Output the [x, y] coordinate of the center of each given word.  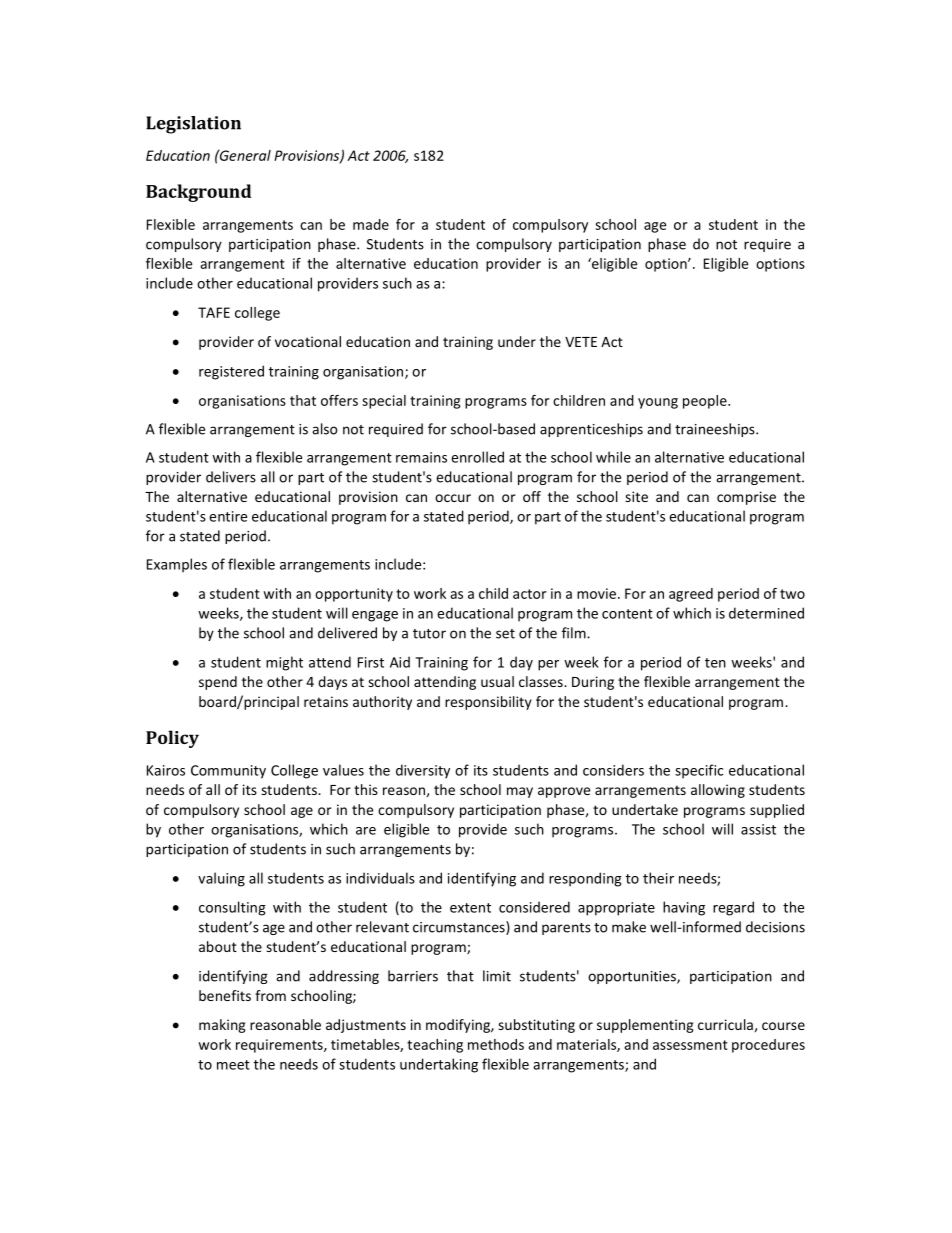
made [371, 224]
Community [228, 772]
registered [231, 372]
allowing [718, 791]
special [384, 402]
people [706, 402]
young [658, 403]
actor [529, 594]
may [520, 792]
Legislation [193, 125]
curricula [725, 1024]
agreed [691, 595]
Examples [177, 565]
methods [496, 1044]
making [222, 1026]
